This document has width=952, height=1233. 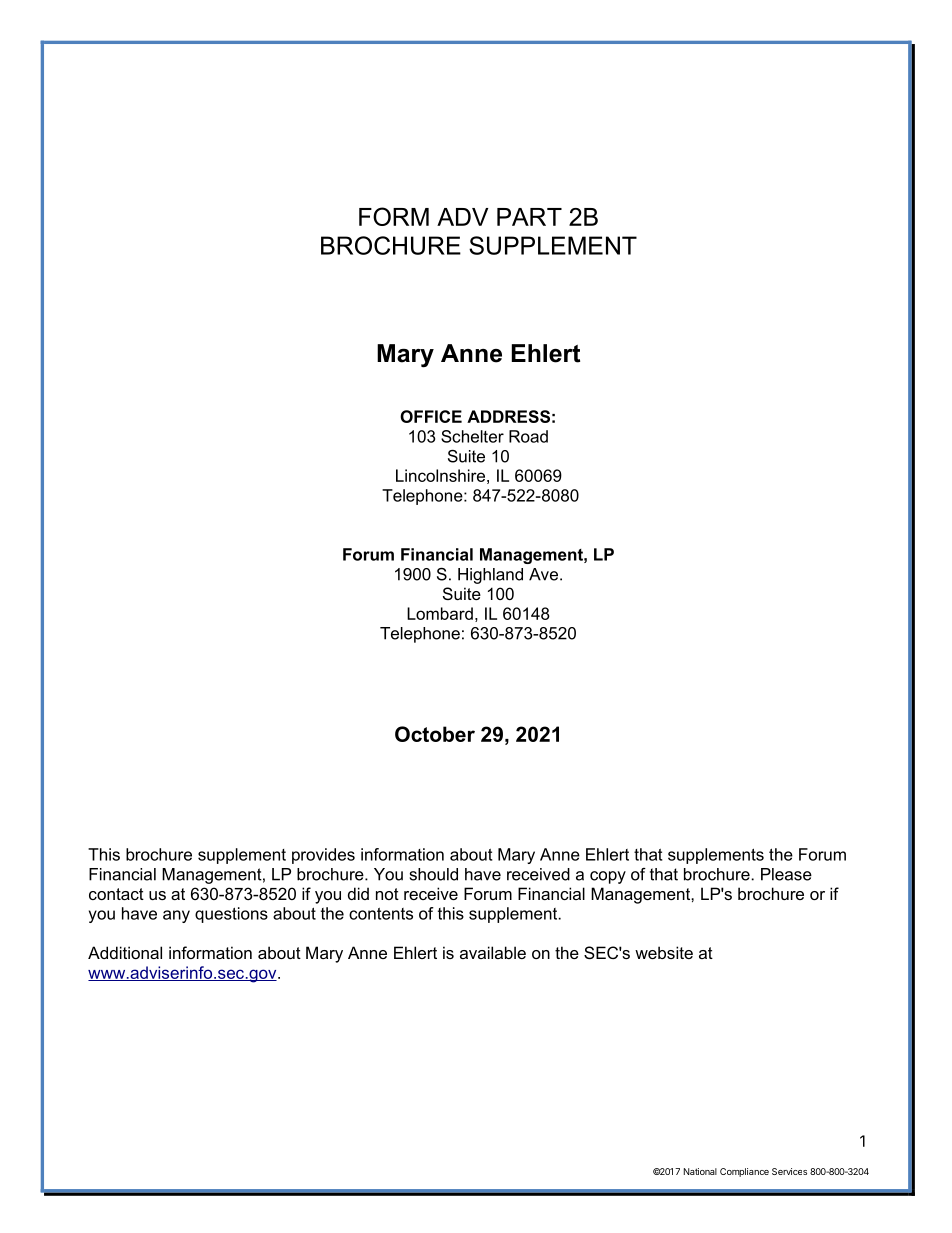 I want to click on should, so click(x=434, y=874).
